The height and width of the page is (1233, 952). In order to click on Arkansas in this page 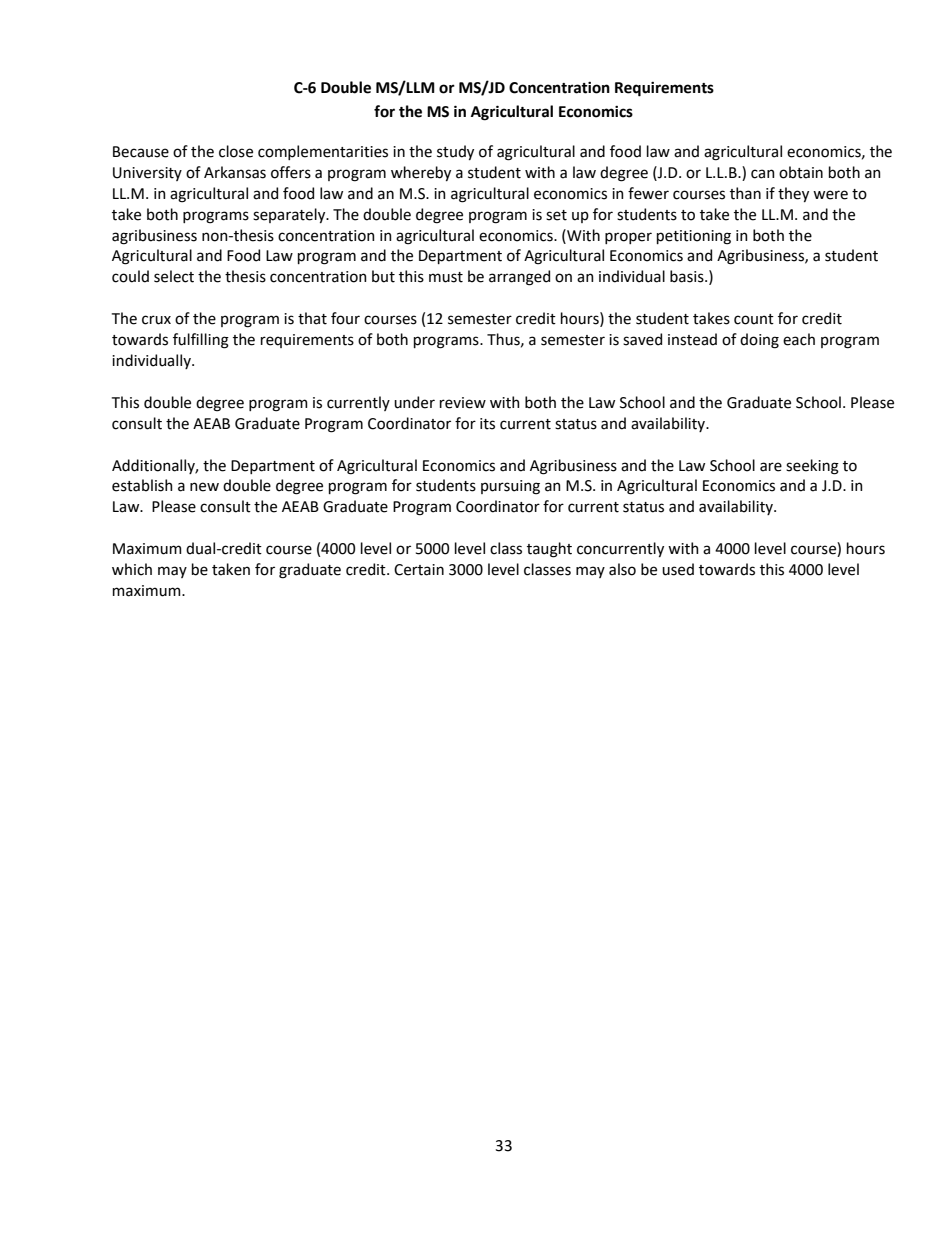, I will do `click(235, 172)`.
